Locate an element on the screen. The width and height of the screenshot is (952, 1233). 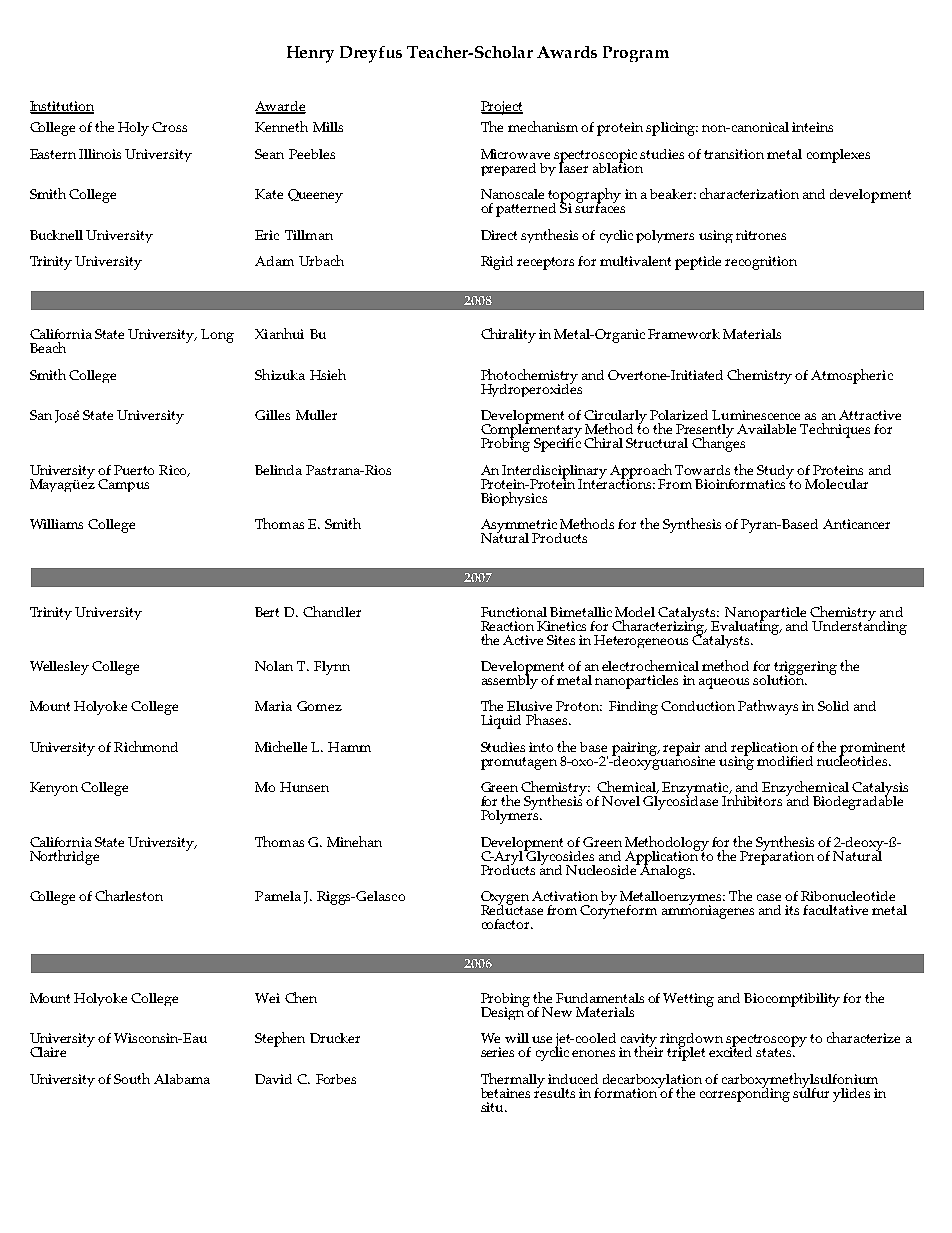
transition is located at coordinates (734, 154).
